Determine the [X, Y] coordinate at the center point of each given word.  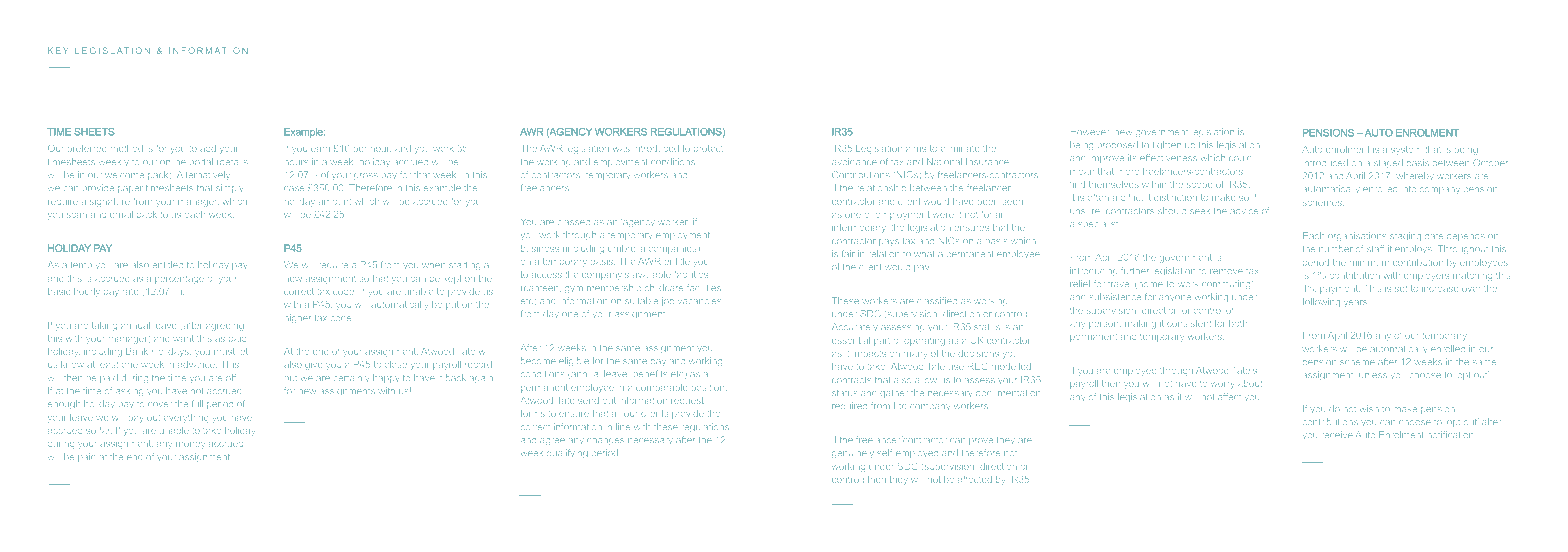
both [1238, 323]
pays [889, 242]
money [190, 445]
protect [708, 148]
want [183, 338]
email [121, 214]
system [1406, 150]
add [208, 148]
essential [851, 340]
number [1336, 248]
